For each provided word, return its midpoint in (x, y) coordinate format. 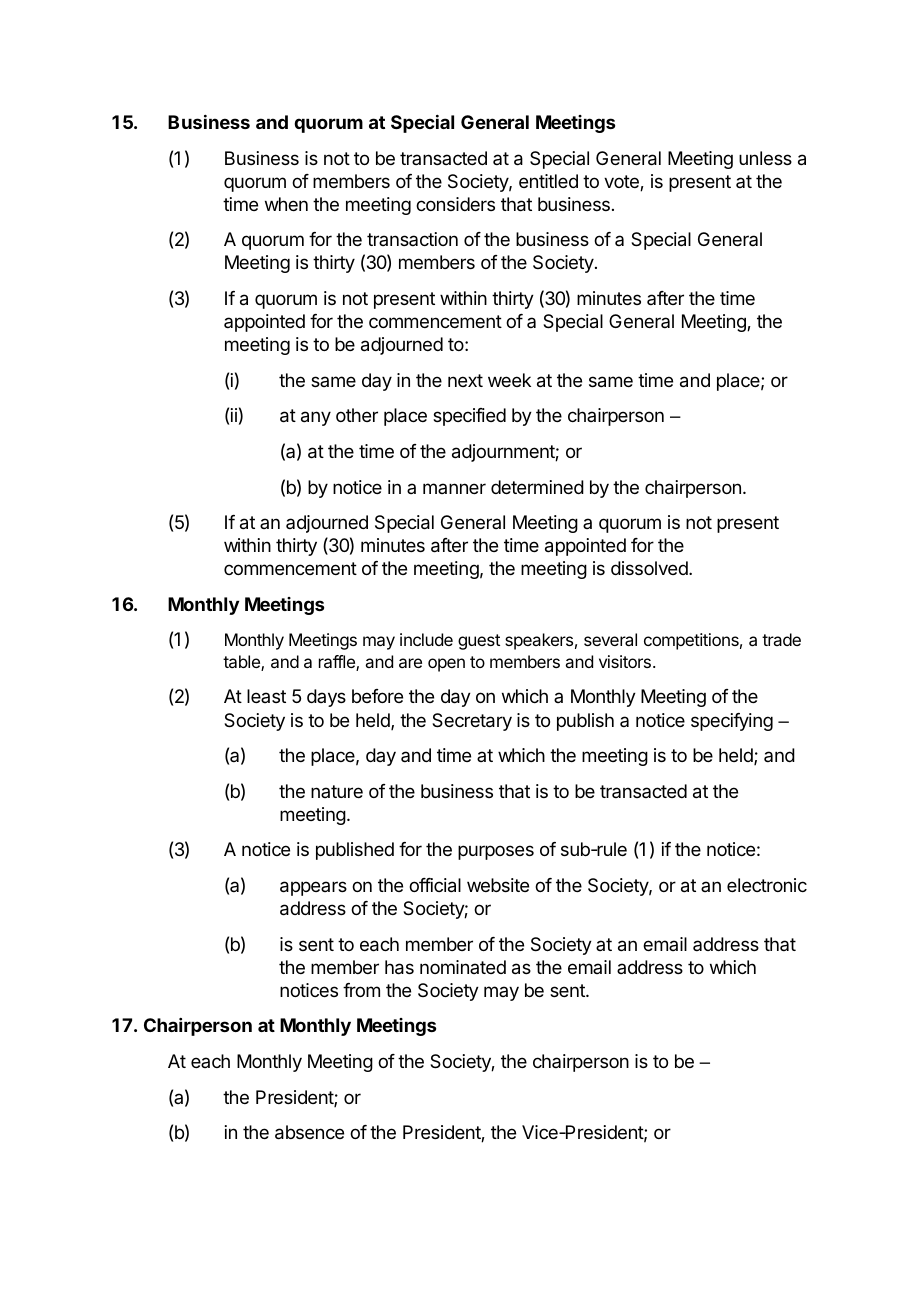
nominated (463, 967)
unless (765, 158)
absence (309, 1132)
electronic (767, 885)
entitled (548, 181)
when (286, 204)
